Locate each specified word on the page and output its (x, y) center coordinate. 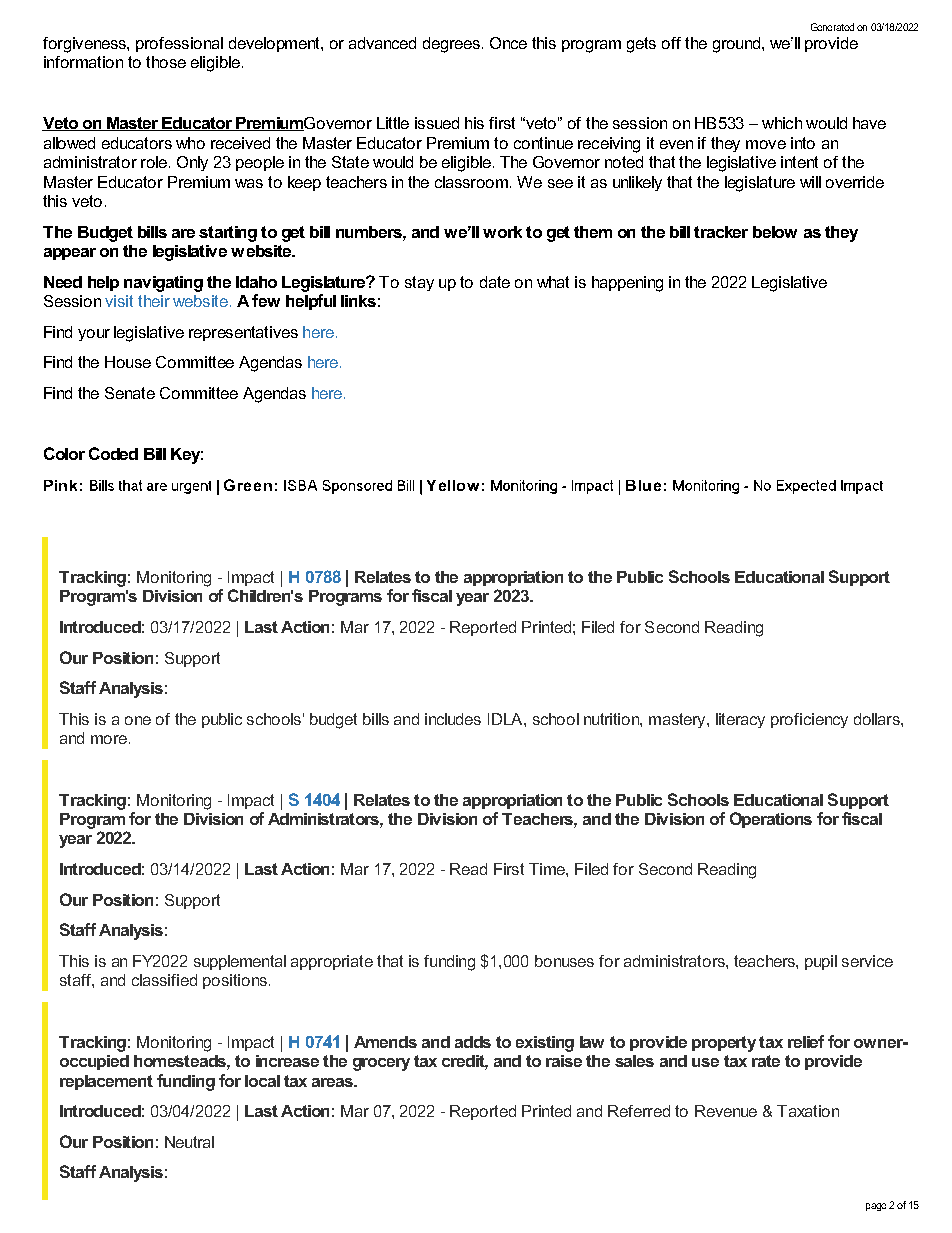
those (166, 62)
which (782, 123)
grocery (381, 1064)
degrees (451, 45)
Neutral (189, 1142)
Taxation (808, 1111)
